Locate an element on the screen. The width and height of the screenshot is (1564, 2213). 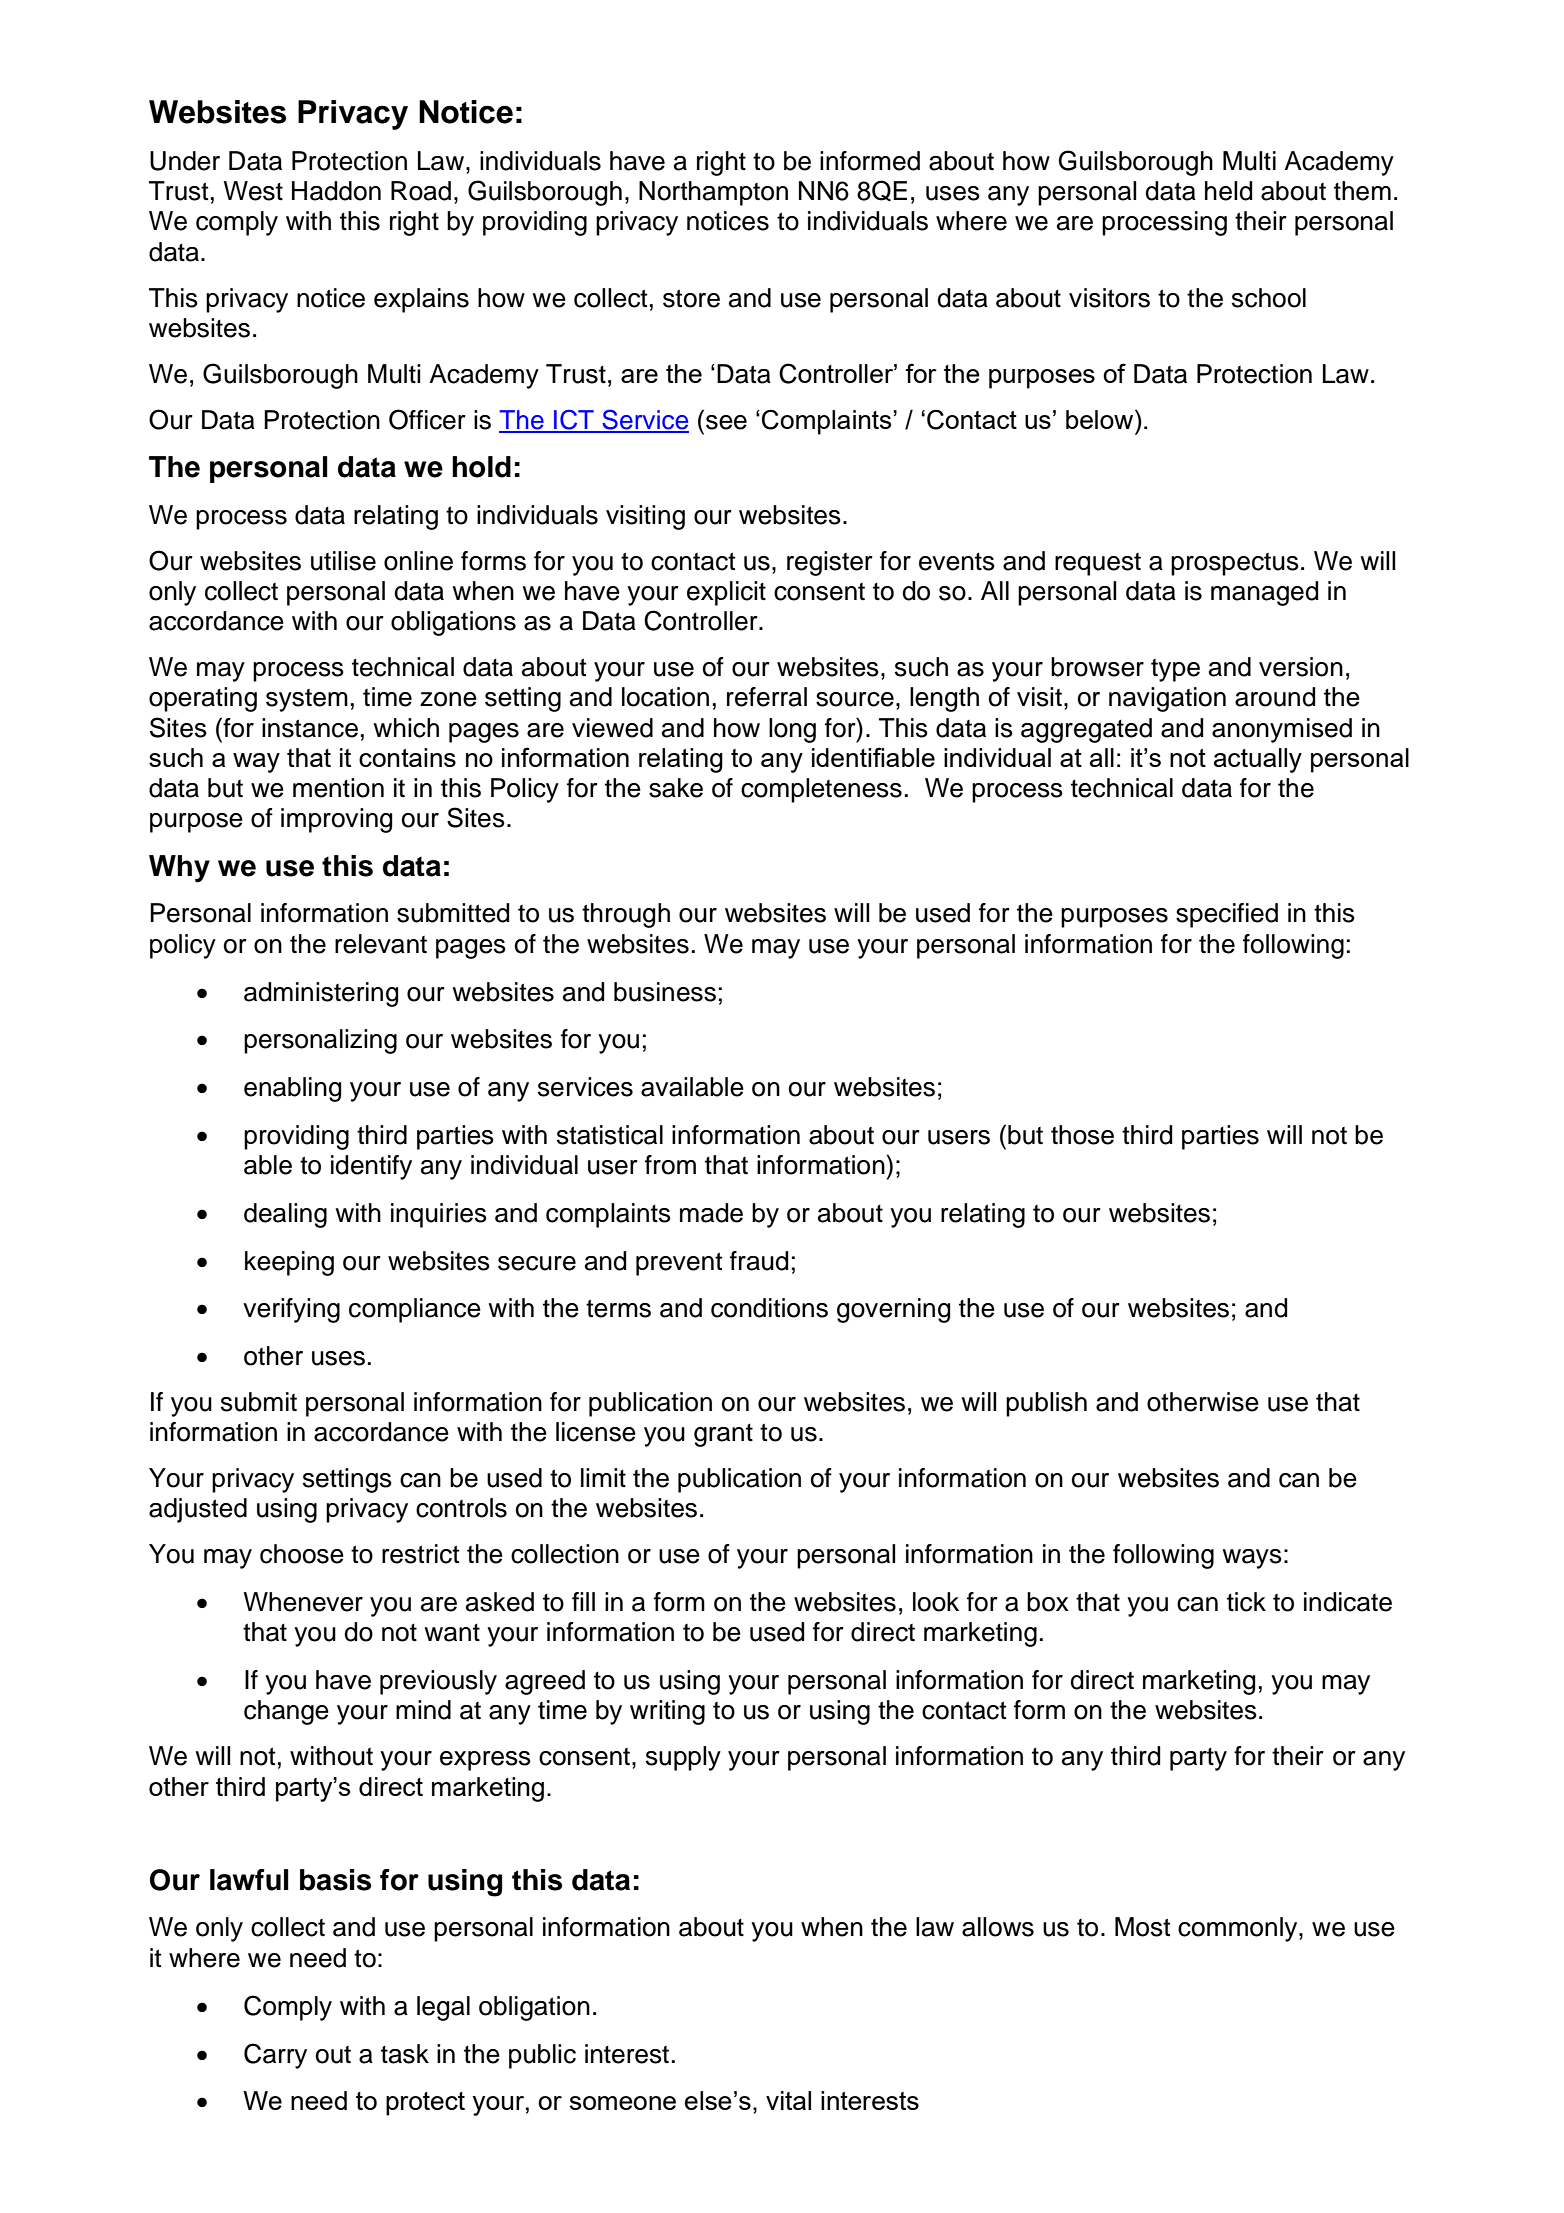
enabling is located at coordinates (292, 1089).
